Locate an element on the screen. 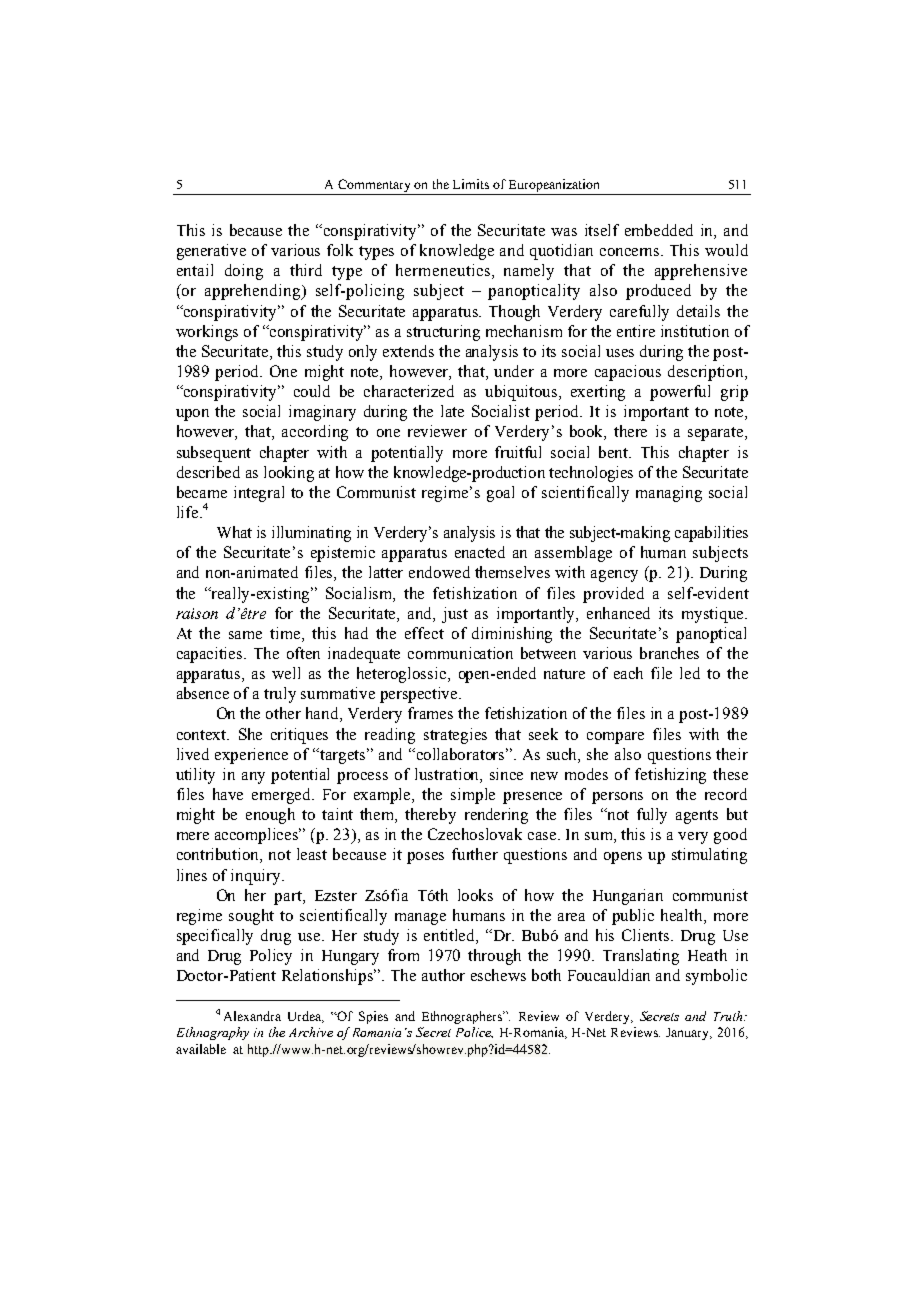 The image size is (924, 1308). experience is located at coordinates (251, 756).
